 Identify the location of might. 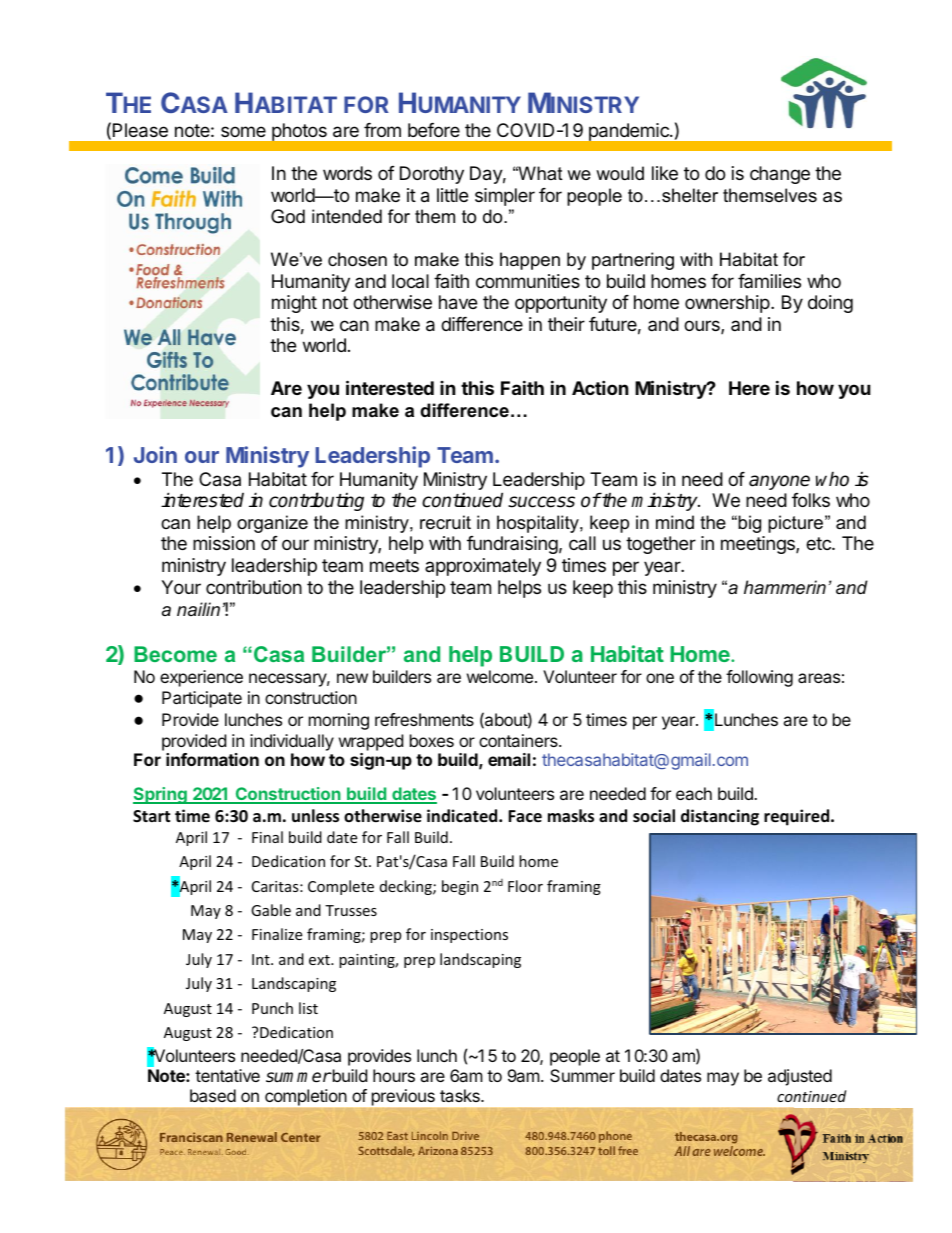
(294, 304).
